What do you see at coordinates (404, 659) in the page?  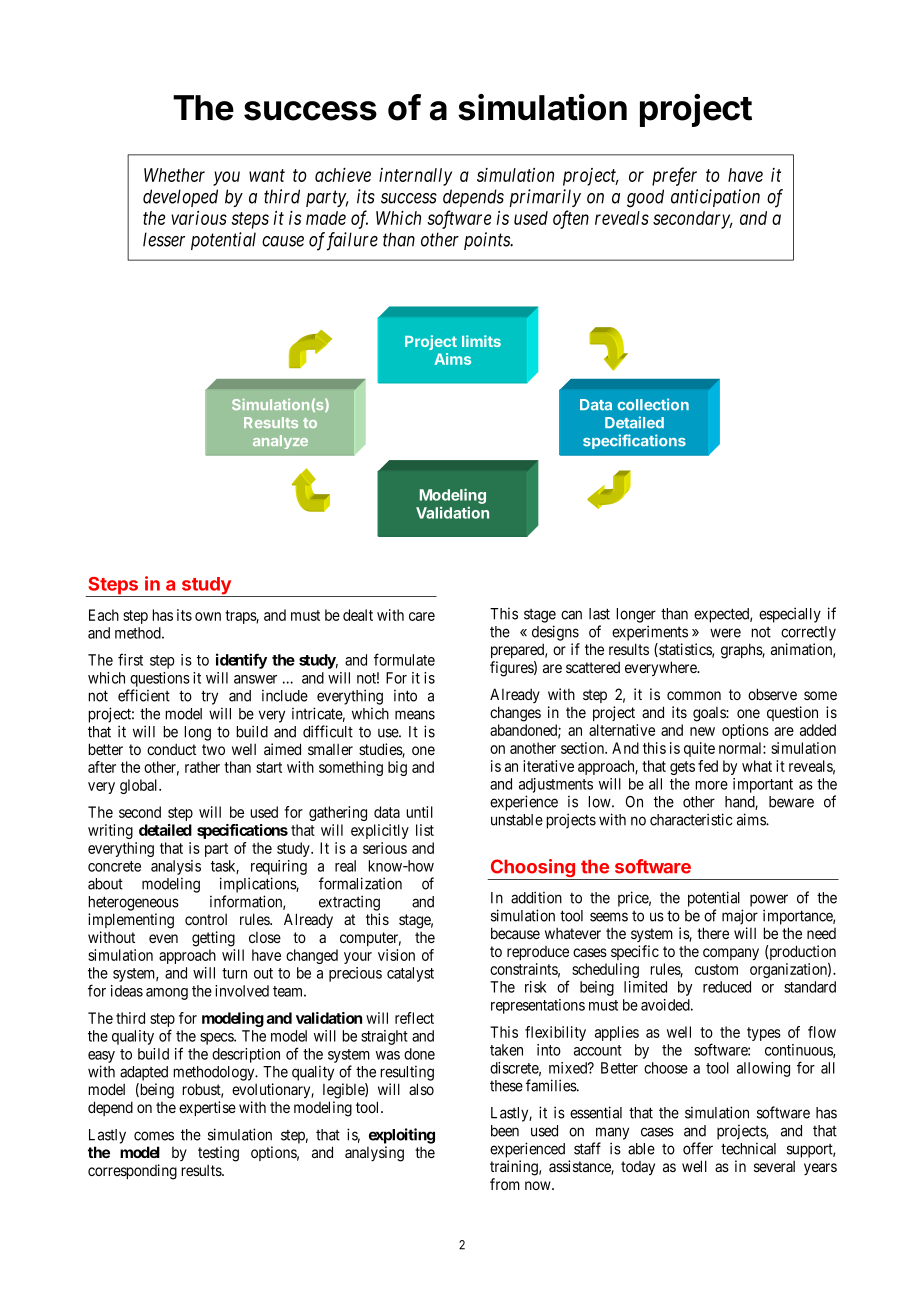 I see `formulate` at bounding box center [404, 659].
